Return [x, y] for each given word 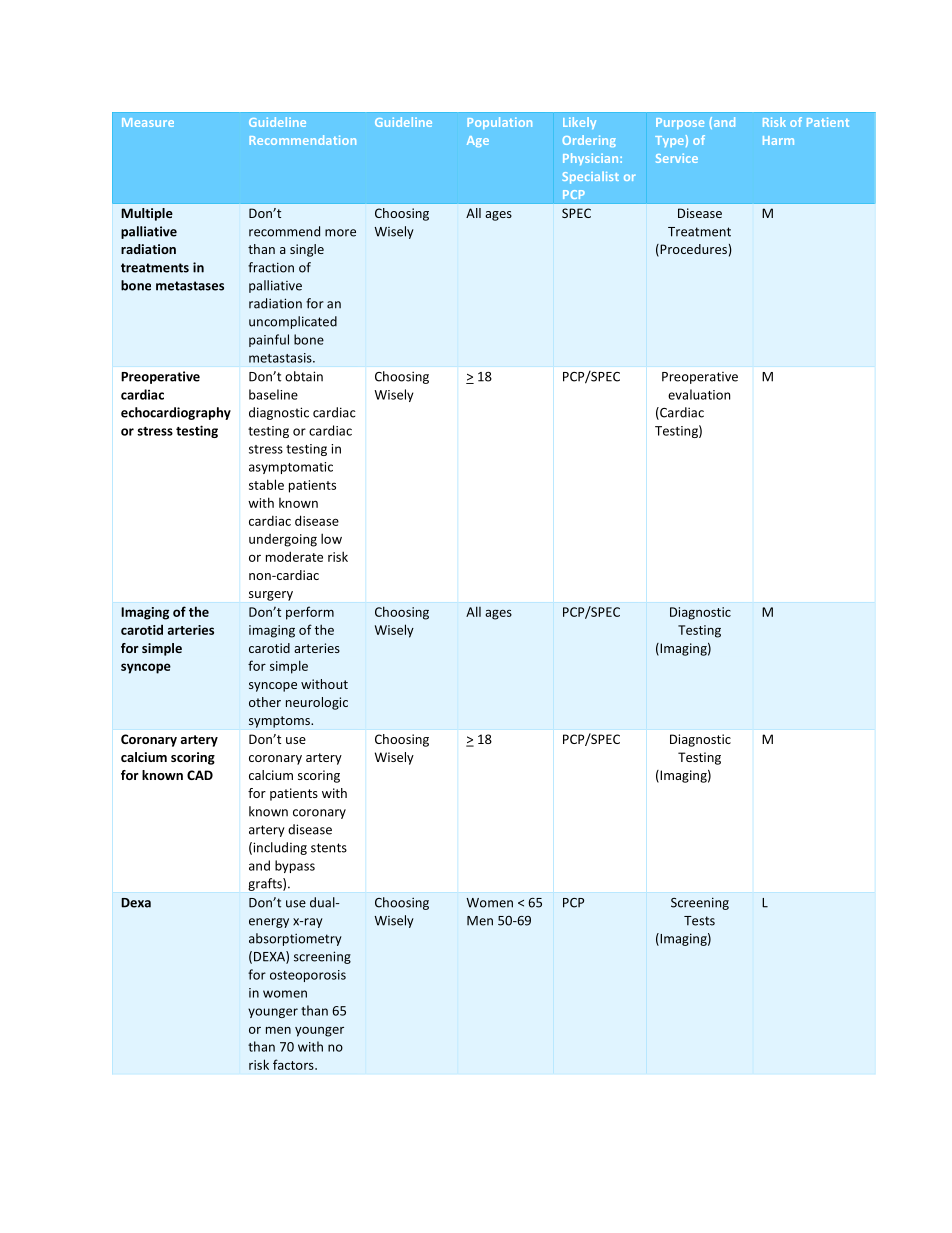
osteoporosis [308, 976]
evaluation [699, 394]
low [331, 538]
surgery [271, 596]
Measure [148, 122]
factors [294, 1064]
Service [677, 158]
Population [499, 123]
